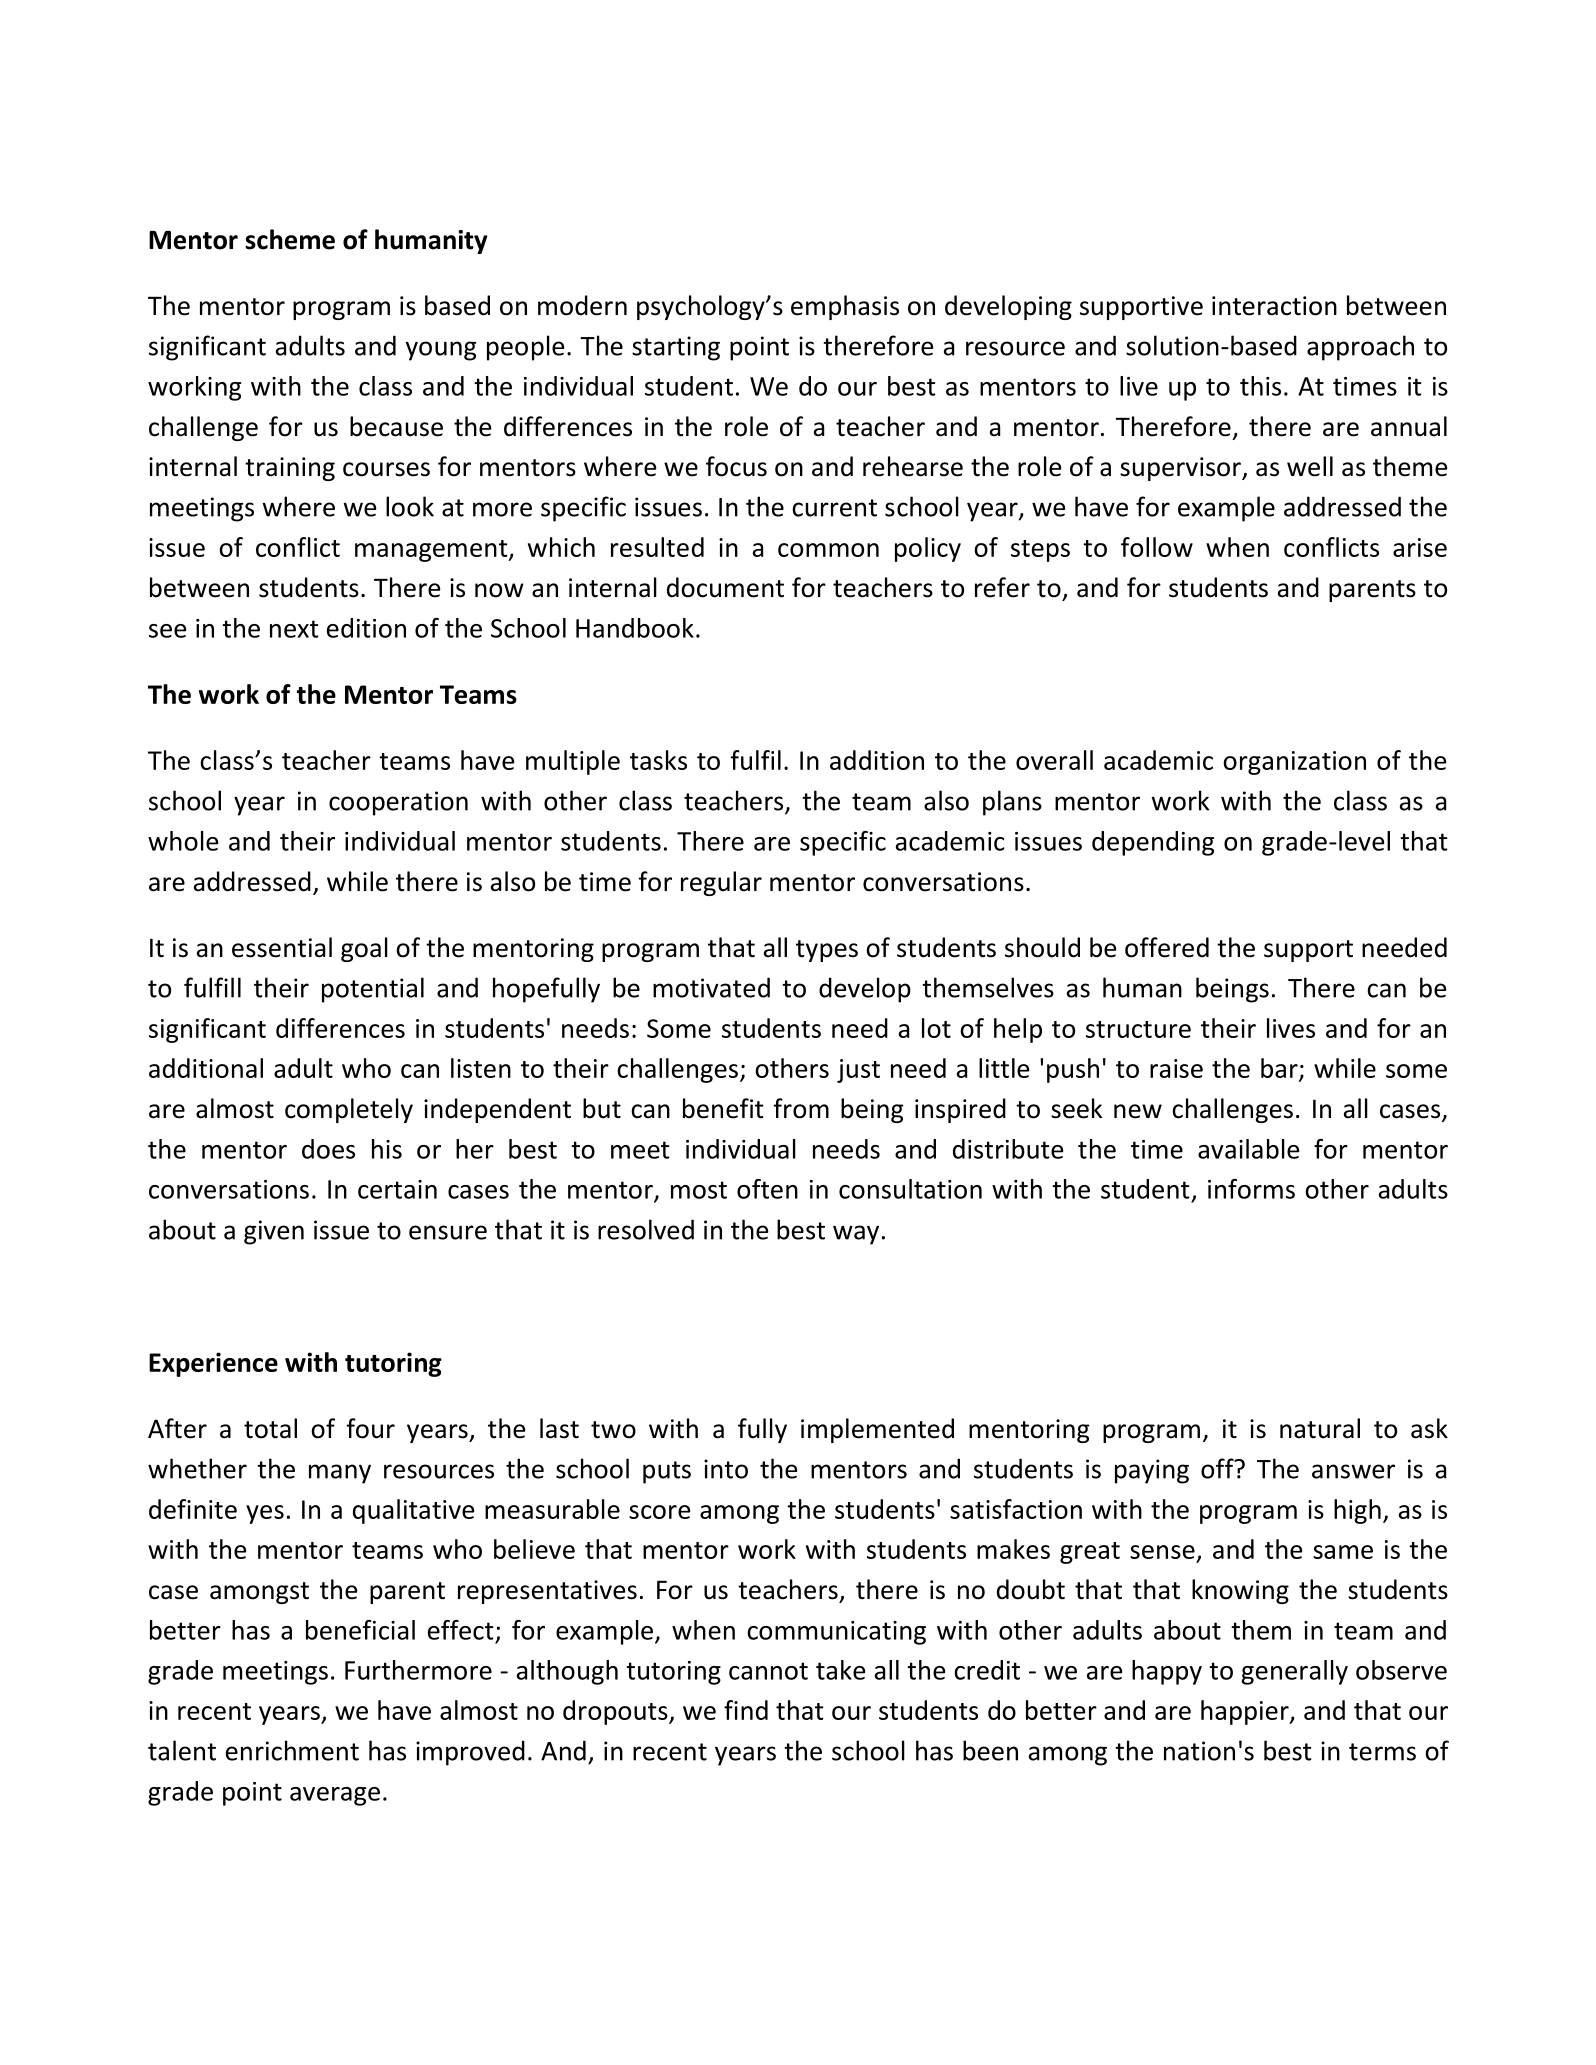 This screenshot has height=2065, width=1596. What do you see at coordinates (1280, 1069) in the screenshot?
I see `bar` at bounding box center [1280, 1069].
